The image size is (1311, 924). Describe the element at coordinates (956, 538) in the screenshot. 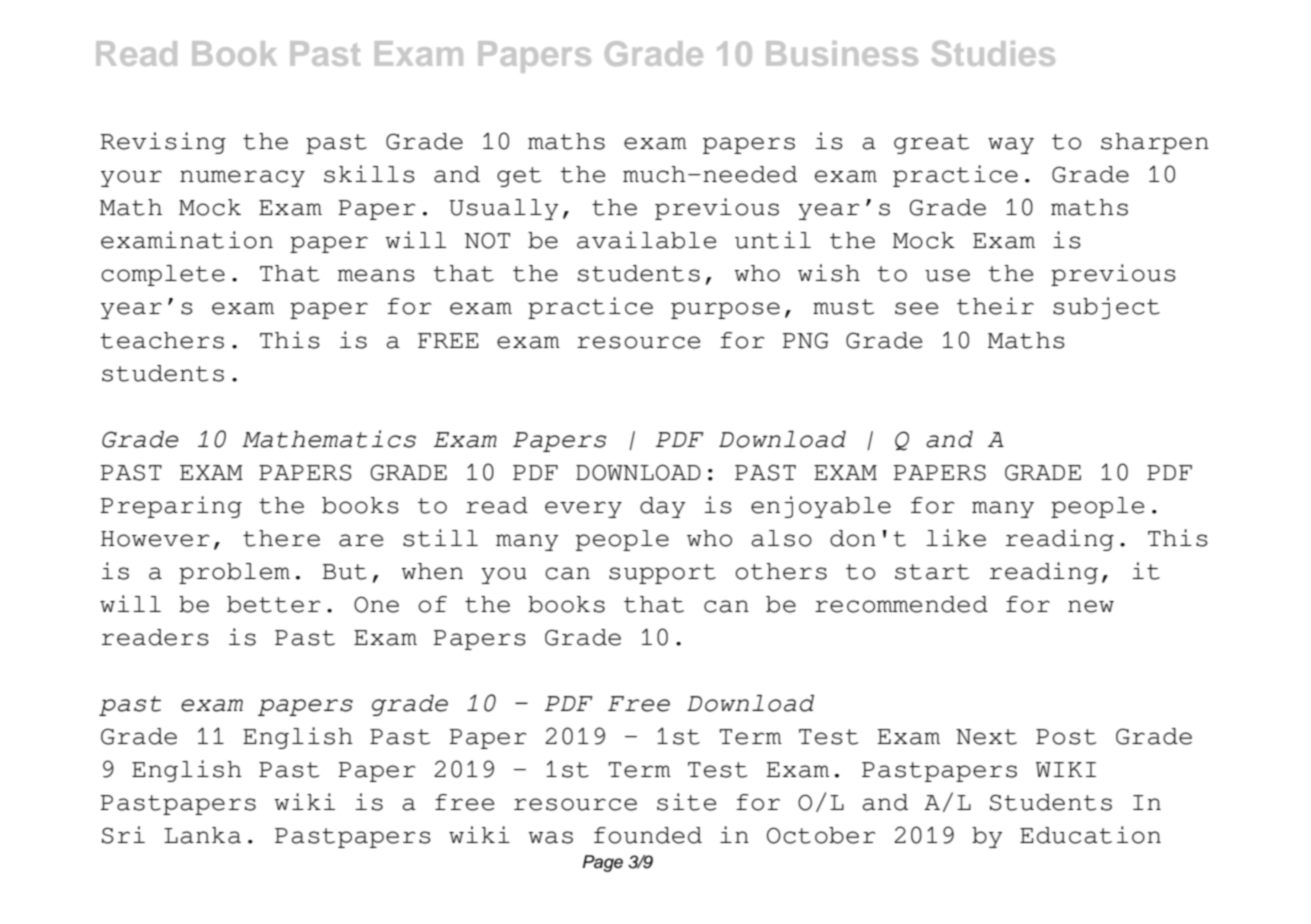

I see `like` at that location.
